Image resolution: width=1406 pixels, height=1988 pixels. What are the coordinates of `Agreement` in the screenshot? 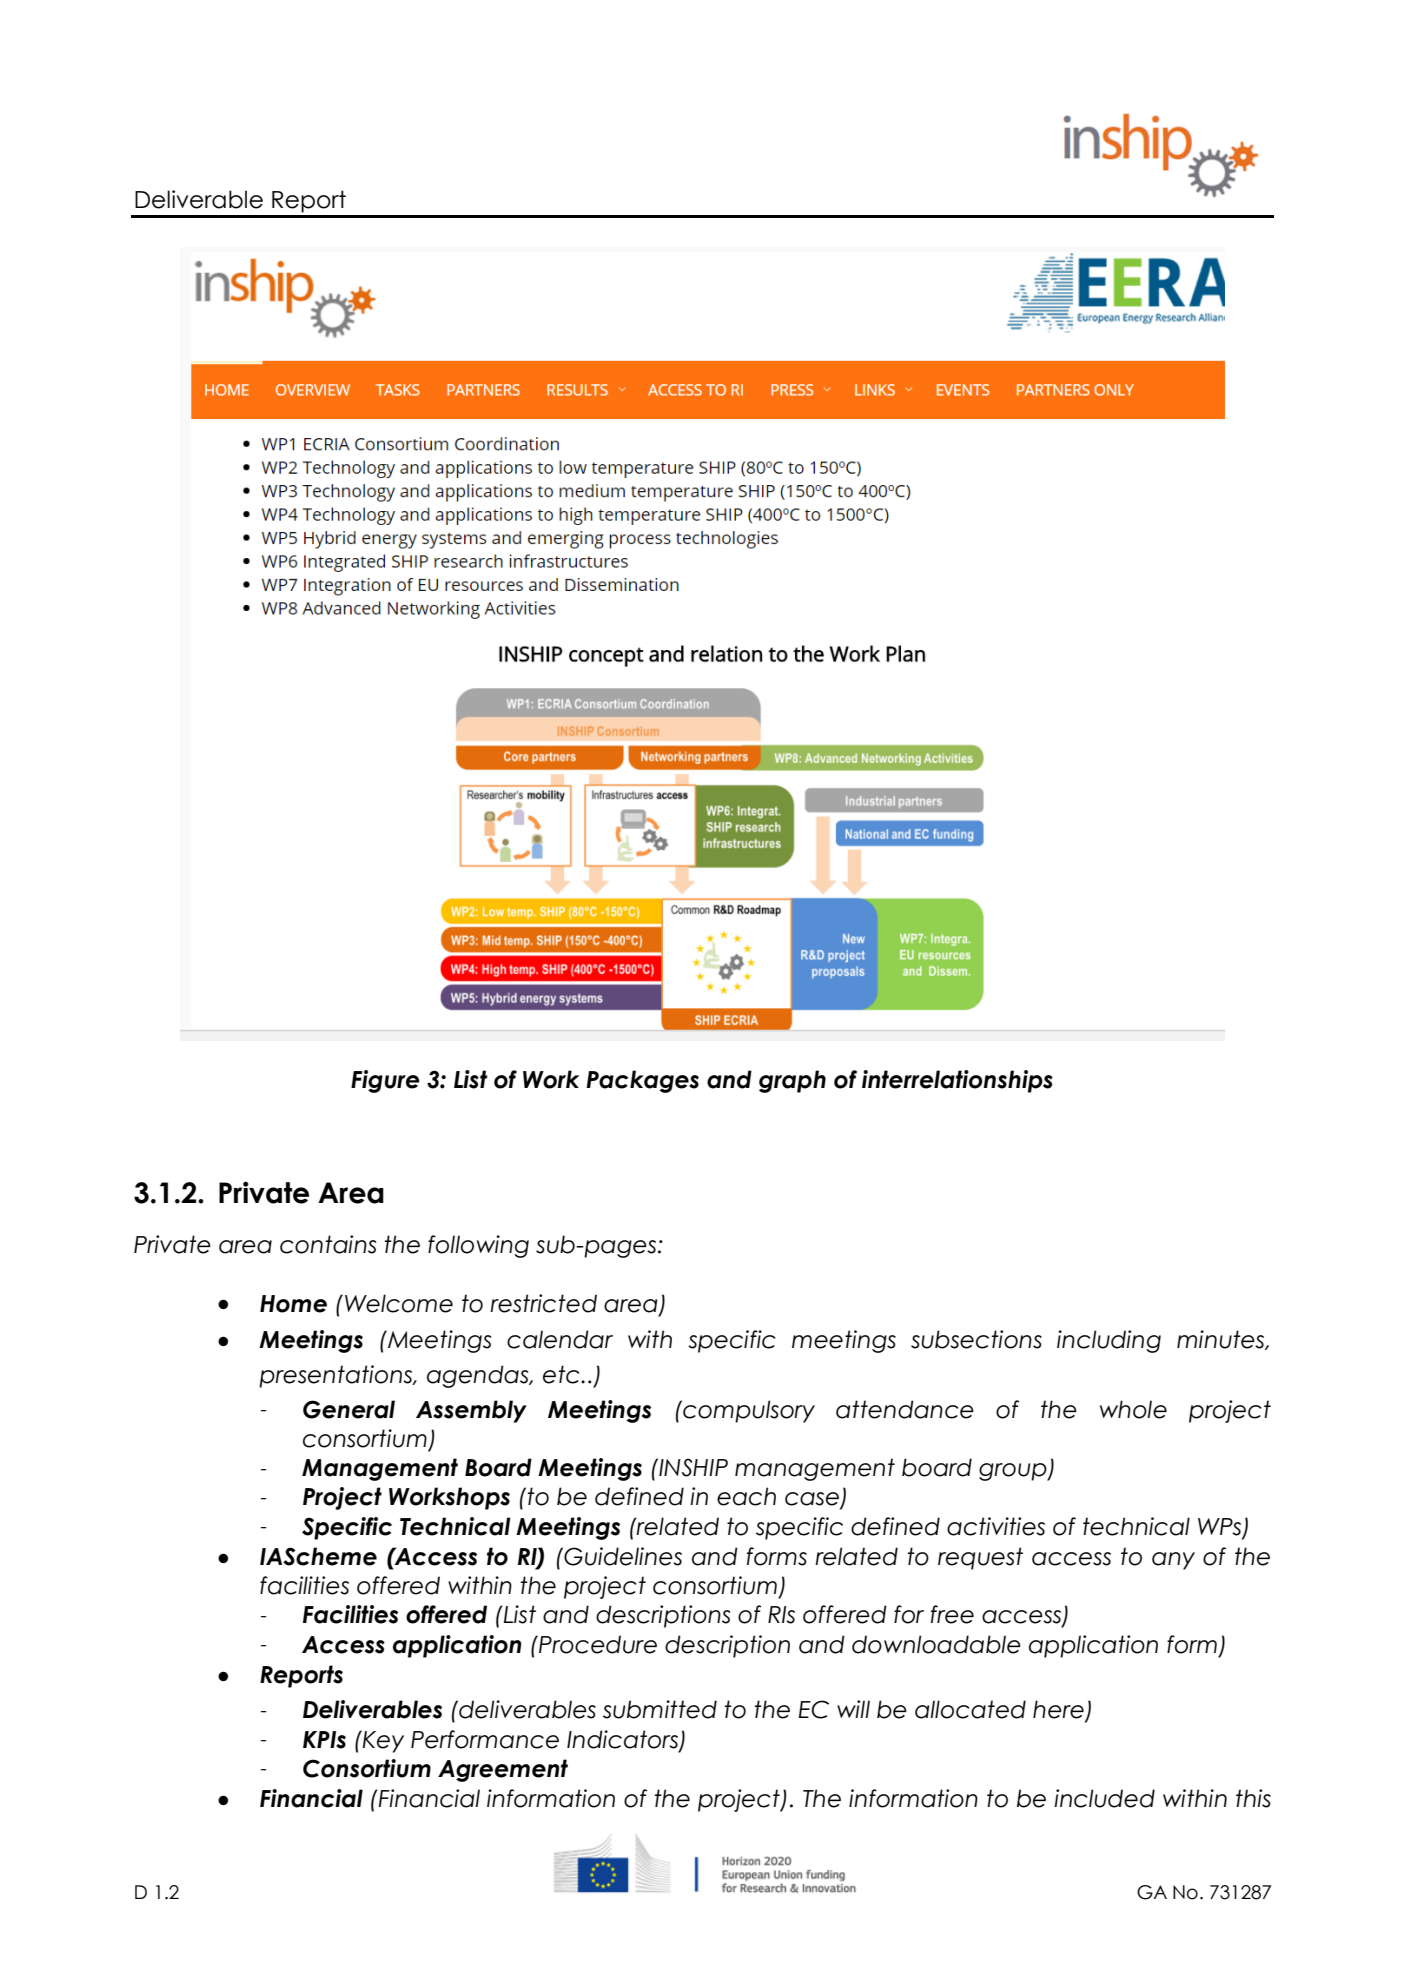 It's located at (503, 1770).
